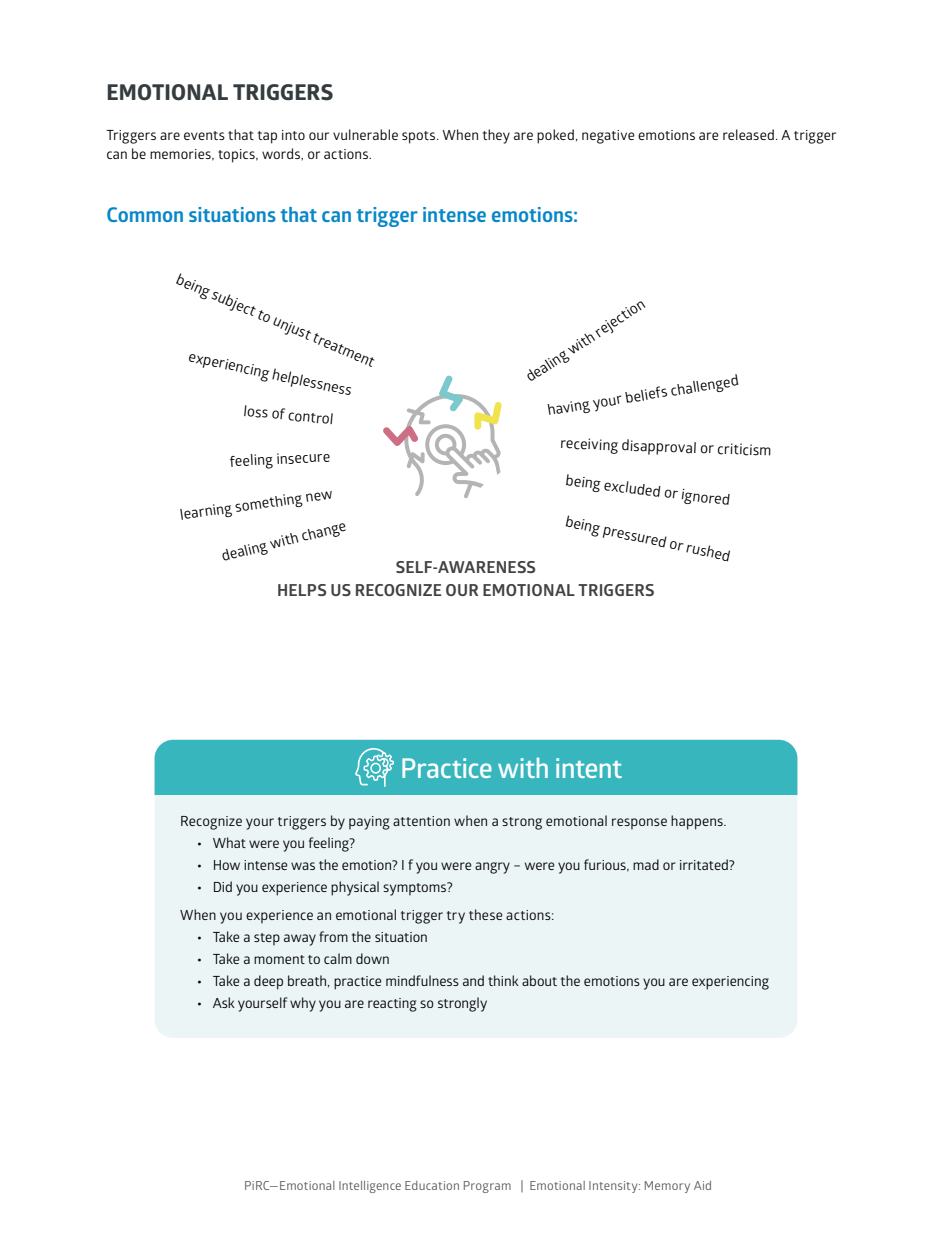  I want to click on HELPS, so click(302, 590).
